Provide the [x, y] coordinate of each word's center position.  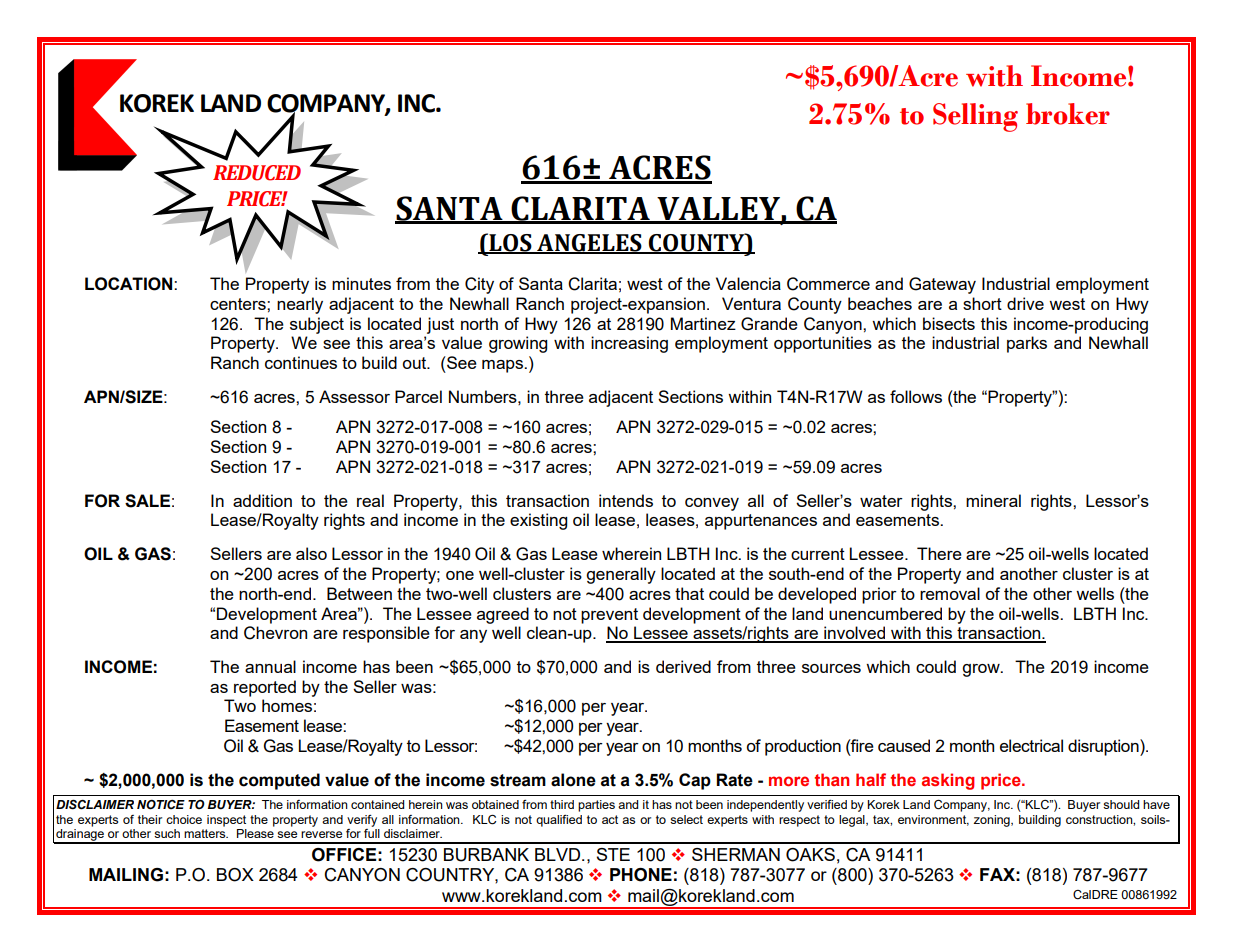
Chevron [275, 633]
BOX [235, 875]
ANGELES [589, 244]
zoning [992, 821]
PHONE [641, 875]
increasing [629, 344]
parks [1027, 344]
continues [301, 362]
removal [950, 593]
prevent [609, 616]
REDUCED [257, 173]
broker [1068, 114]
